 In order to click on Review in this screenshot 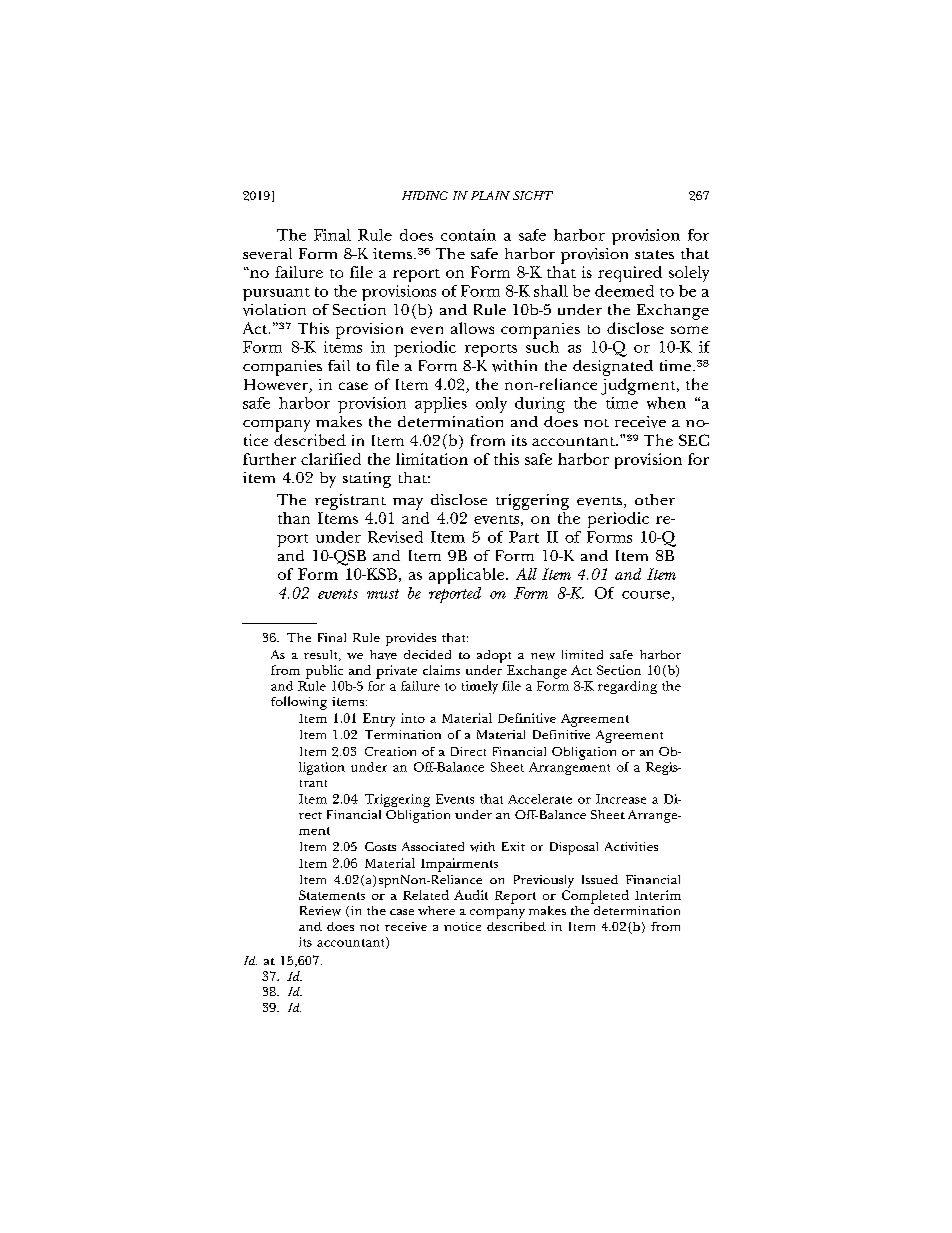, I will do `click(320, 911)`.
